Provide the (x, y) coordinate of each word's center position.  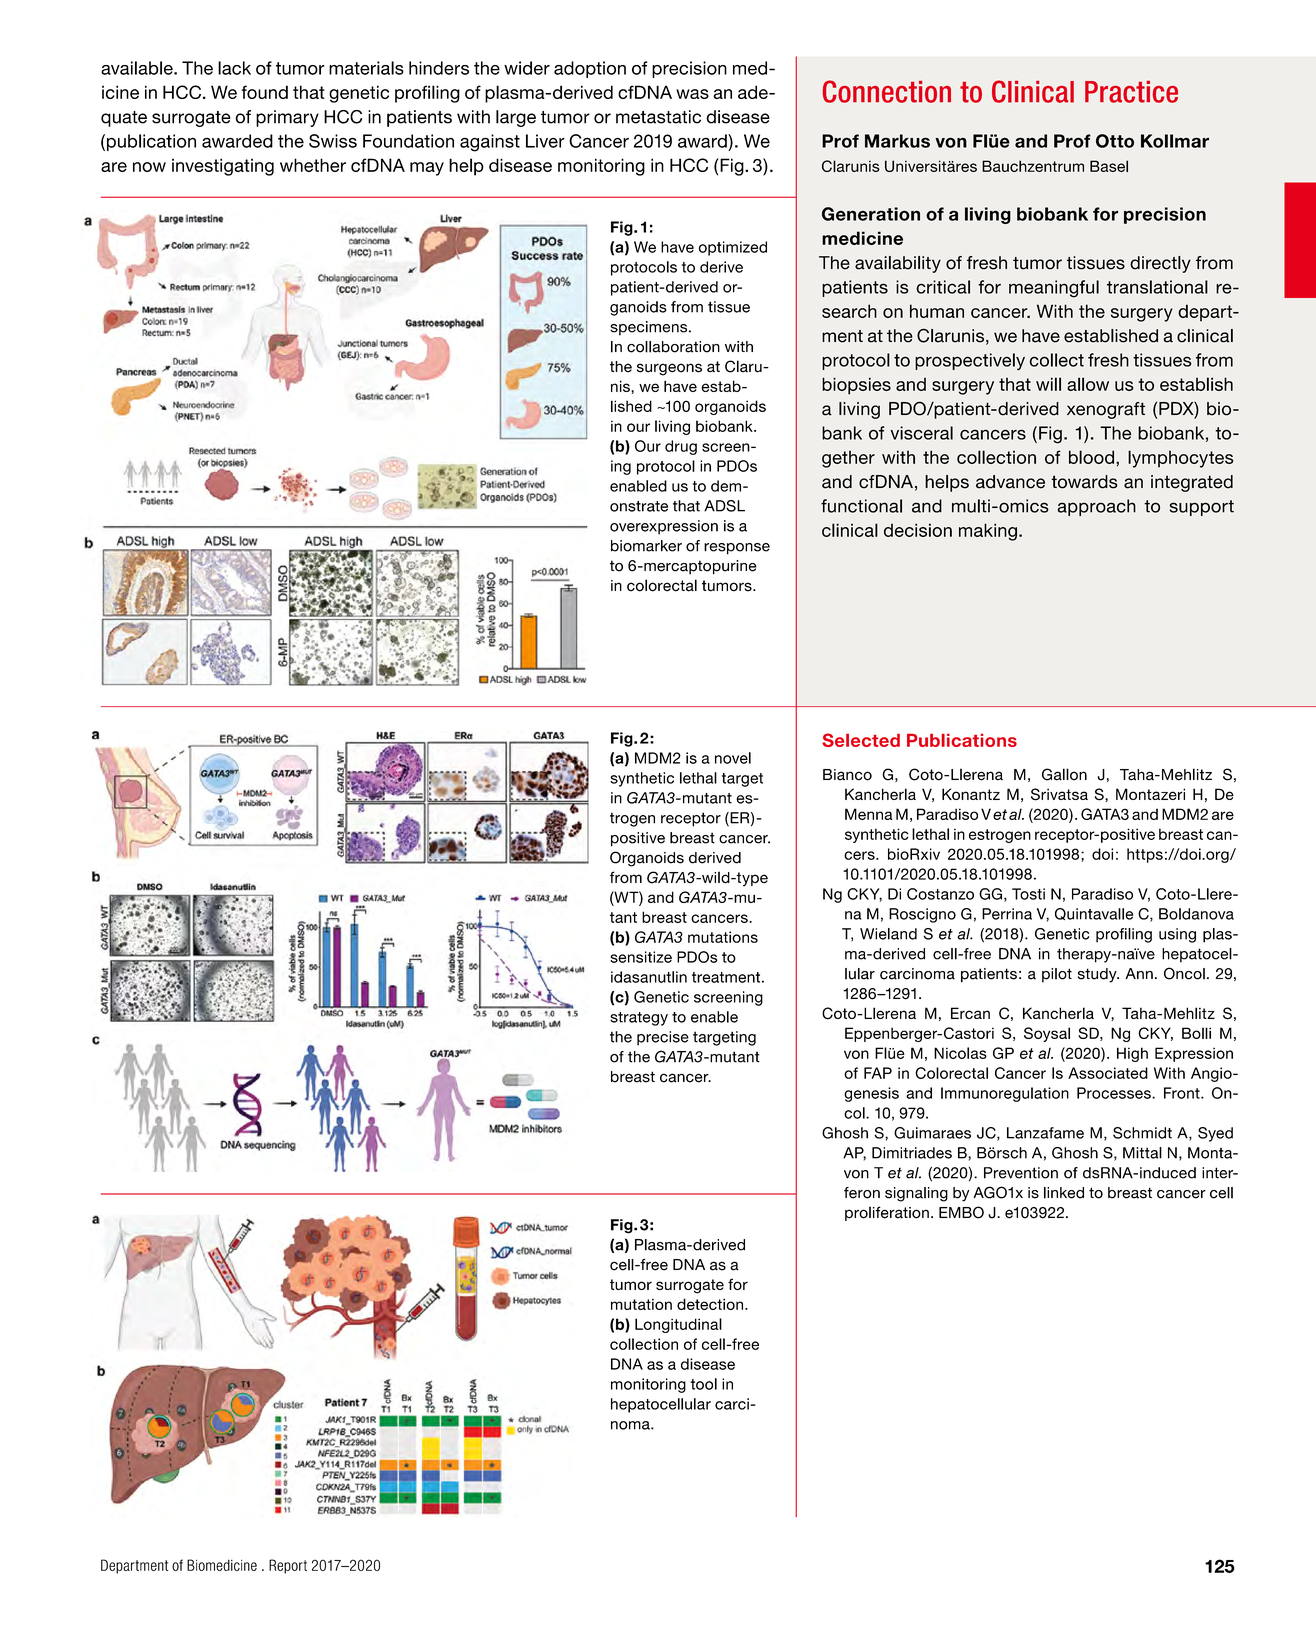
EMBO (961, 1212)
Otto (1115, 141)
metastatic (658, 117)
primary (287, 118)
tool (703, 1384)
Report (288, 1566)
